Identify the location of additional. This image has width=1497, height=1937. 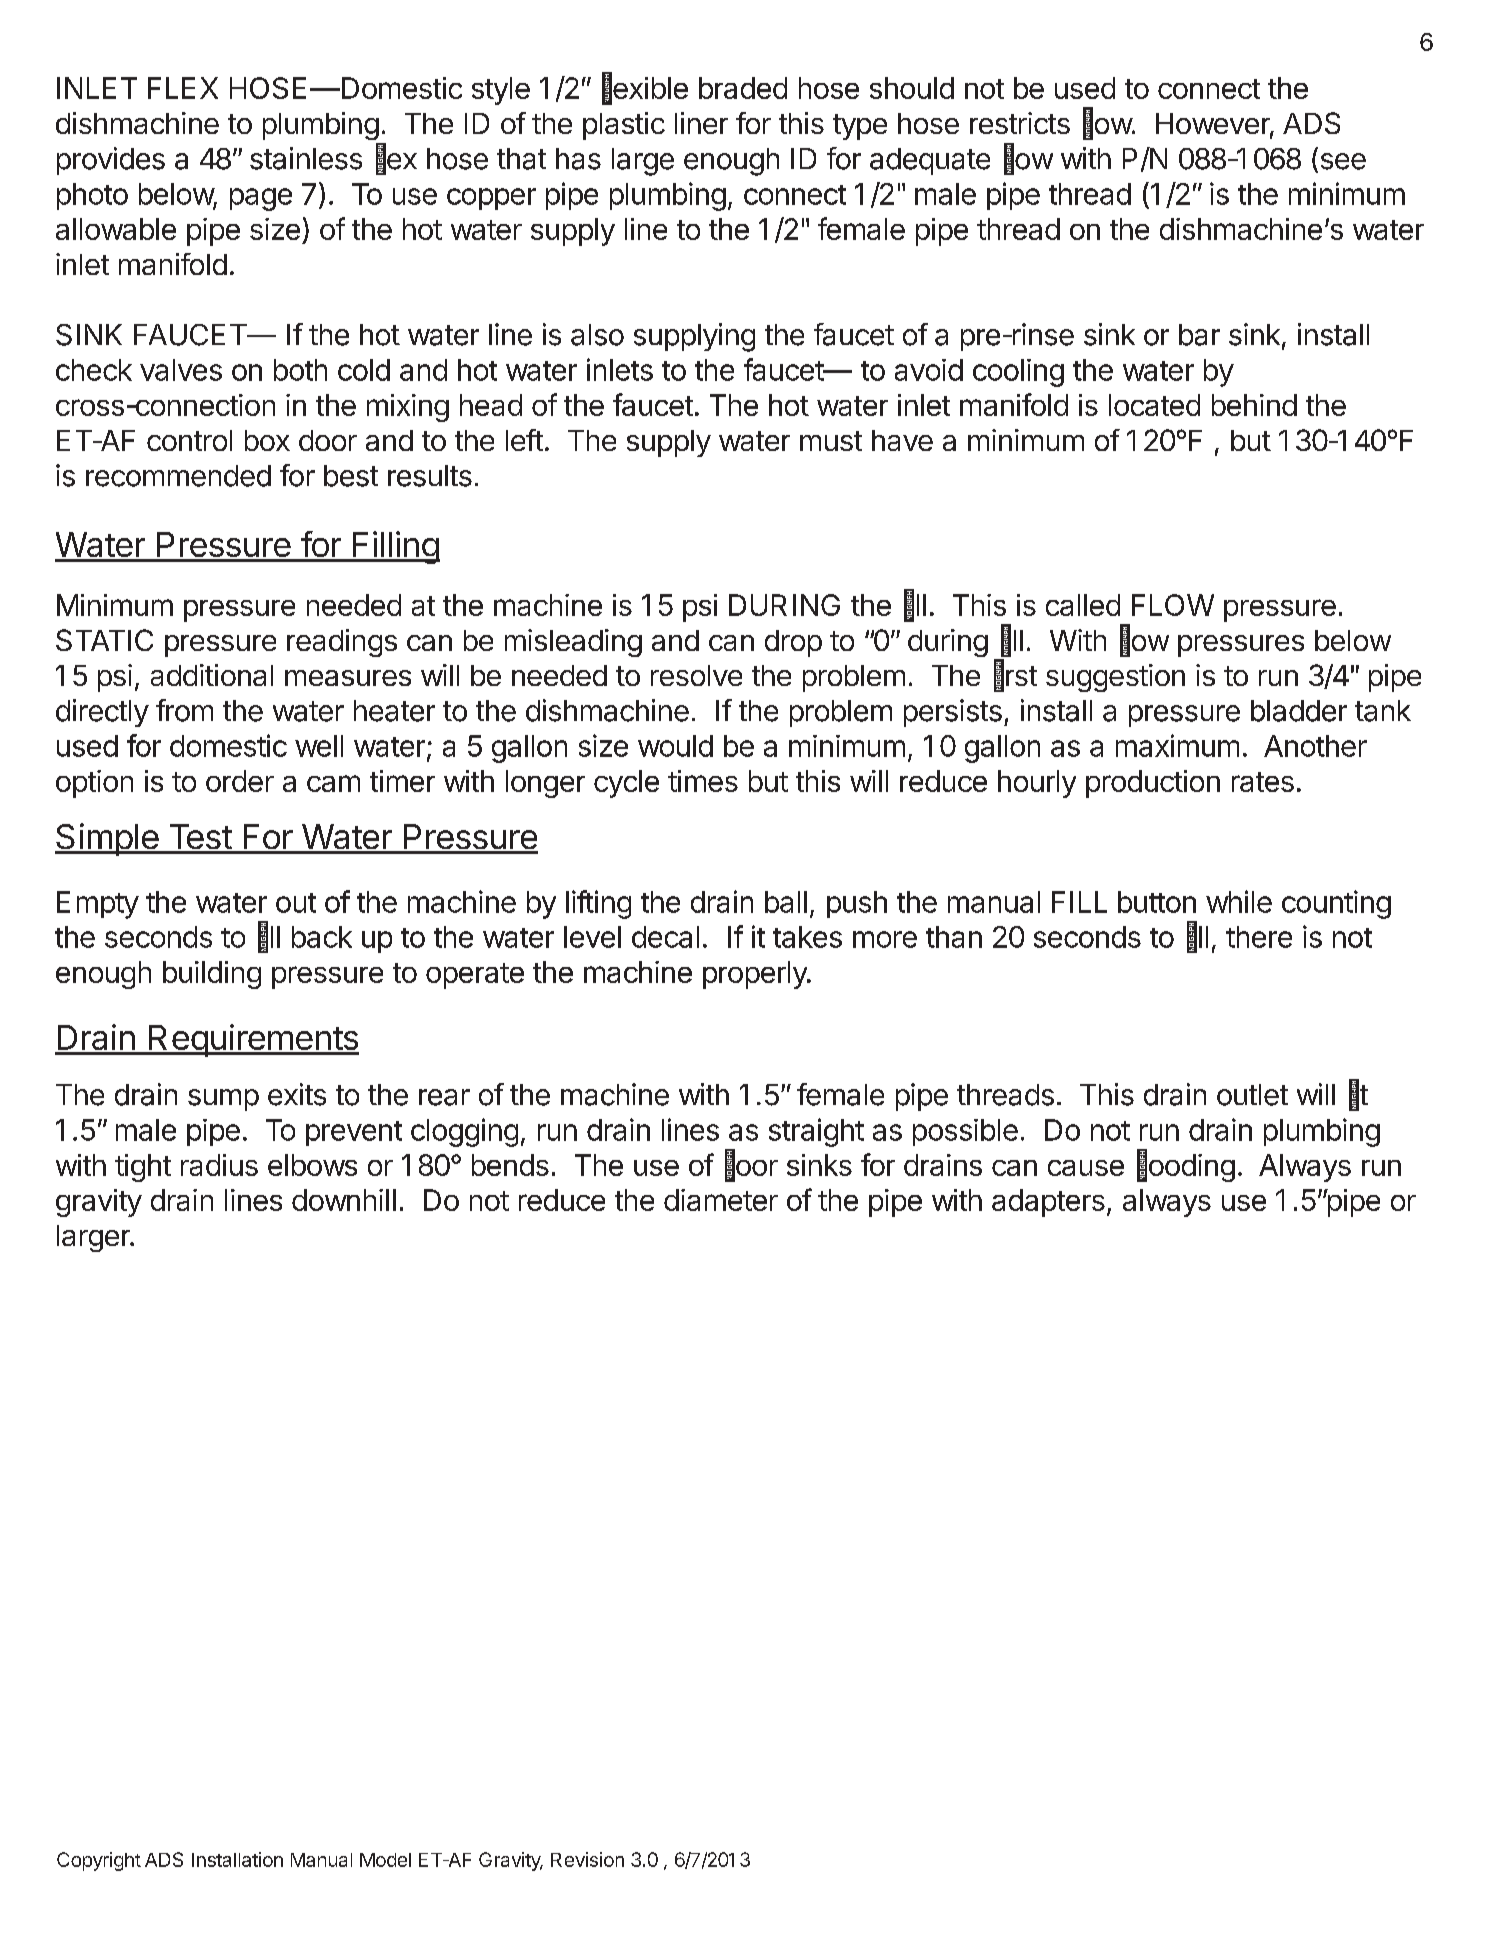
(212, 675).
